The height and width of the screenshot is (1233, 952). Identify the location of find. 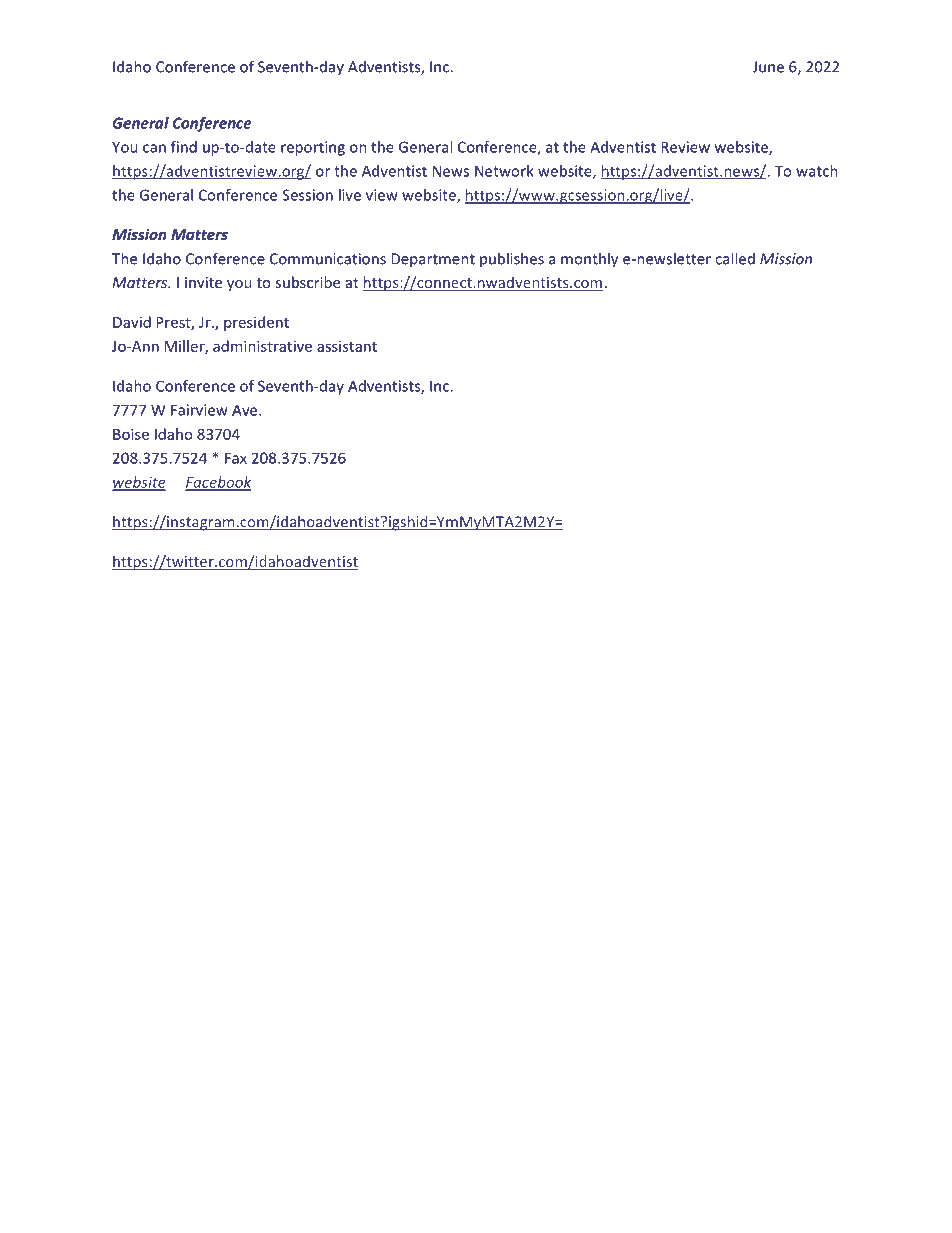
(184, 147).
